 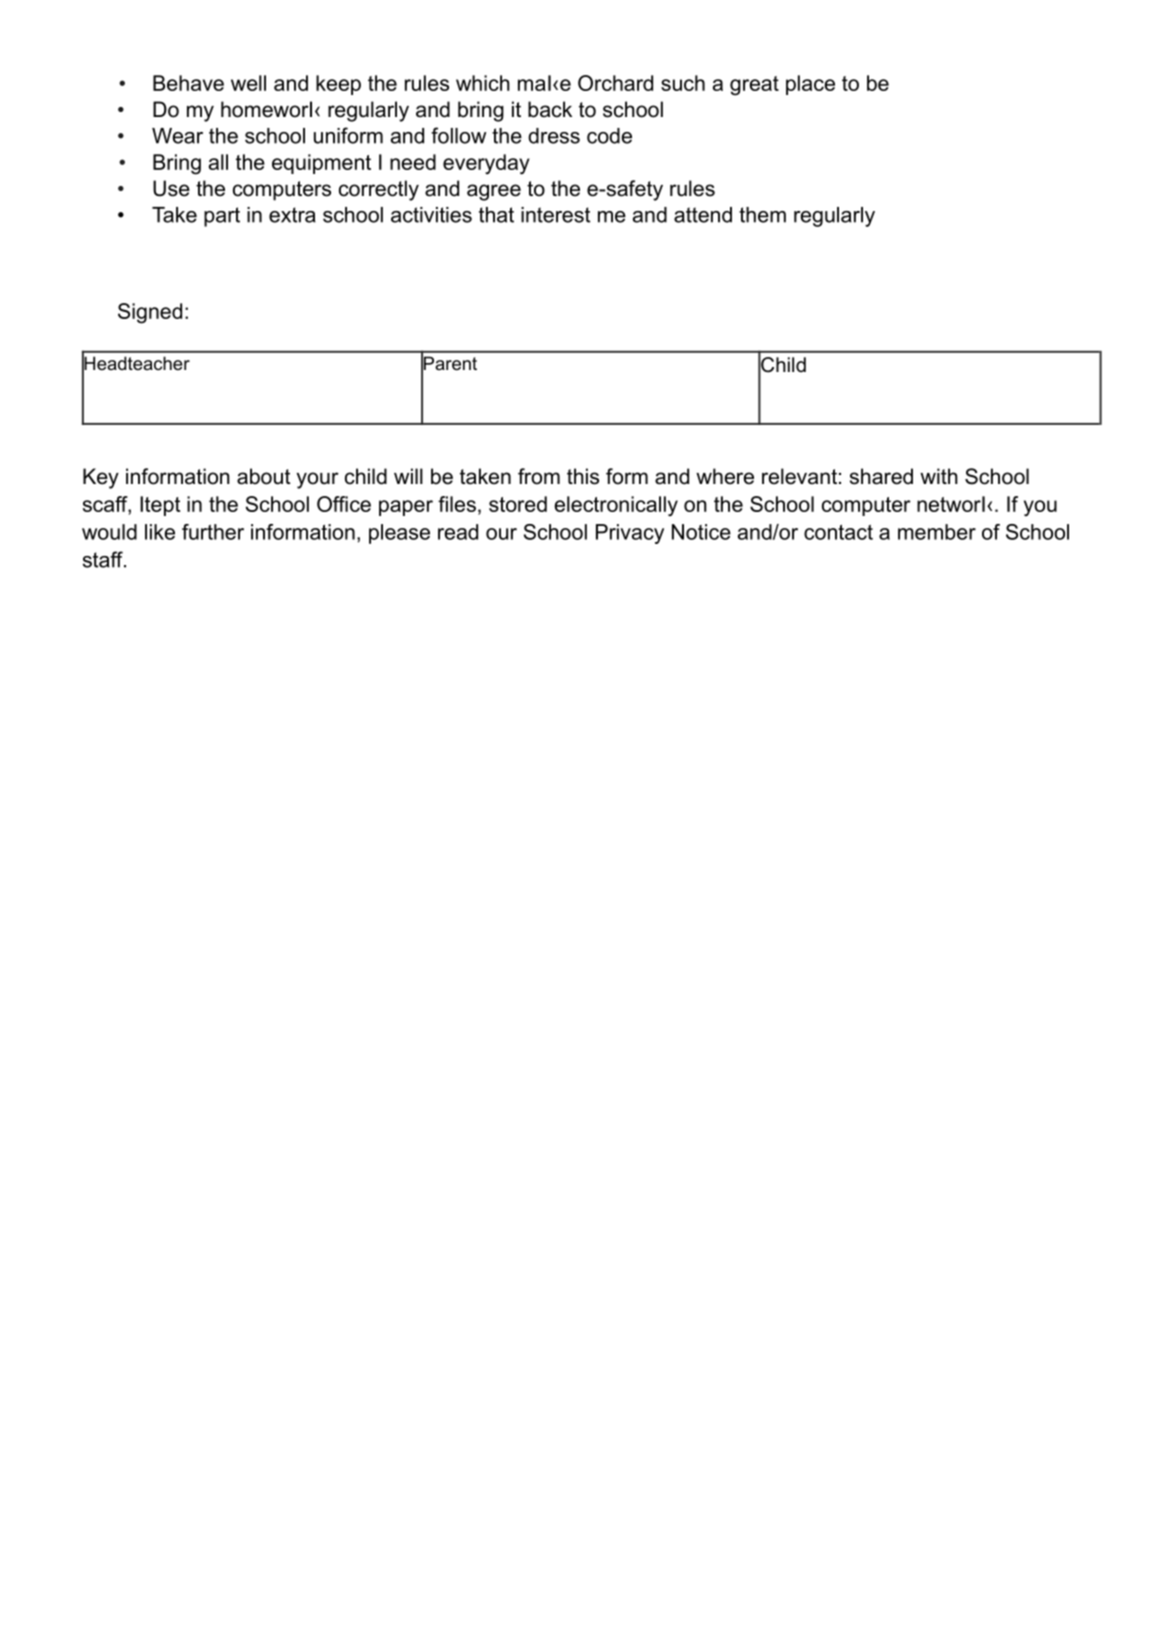 I want to click on back, so click(x=550, y=109).
